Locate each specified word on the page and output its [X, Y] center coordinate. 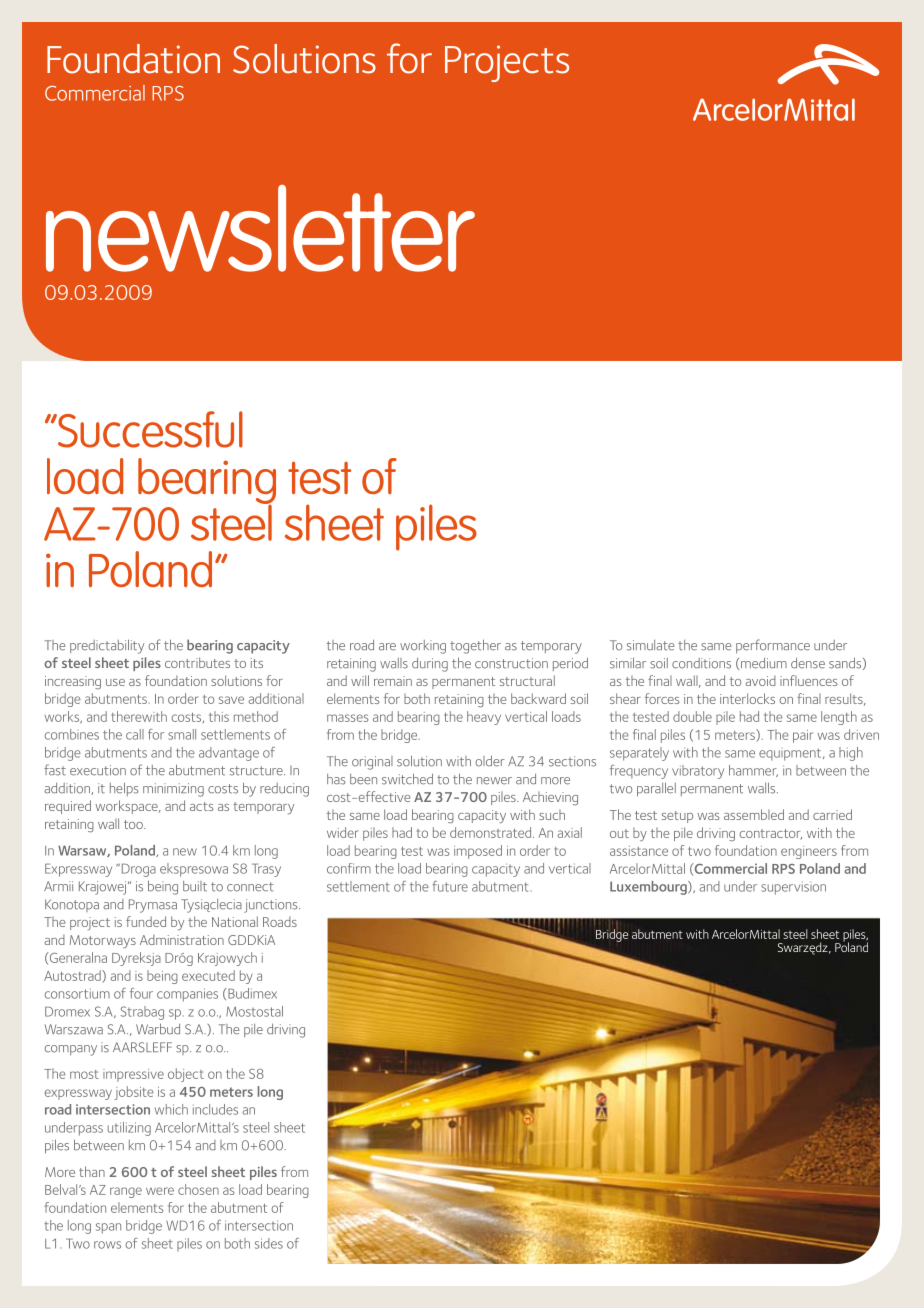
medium [764, 663]
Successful [149, 429]
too [134, 824]
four [141, 993]
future [450, 886]
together [475, 646]
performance [773, 646]
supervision [793, 888]
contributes [197, 662]
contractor [770, 834]
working [423, 647]
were [160, 1191]
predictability [107, 646]
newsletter [260, 228]
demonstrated [492, 832]
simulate [651, 645]
